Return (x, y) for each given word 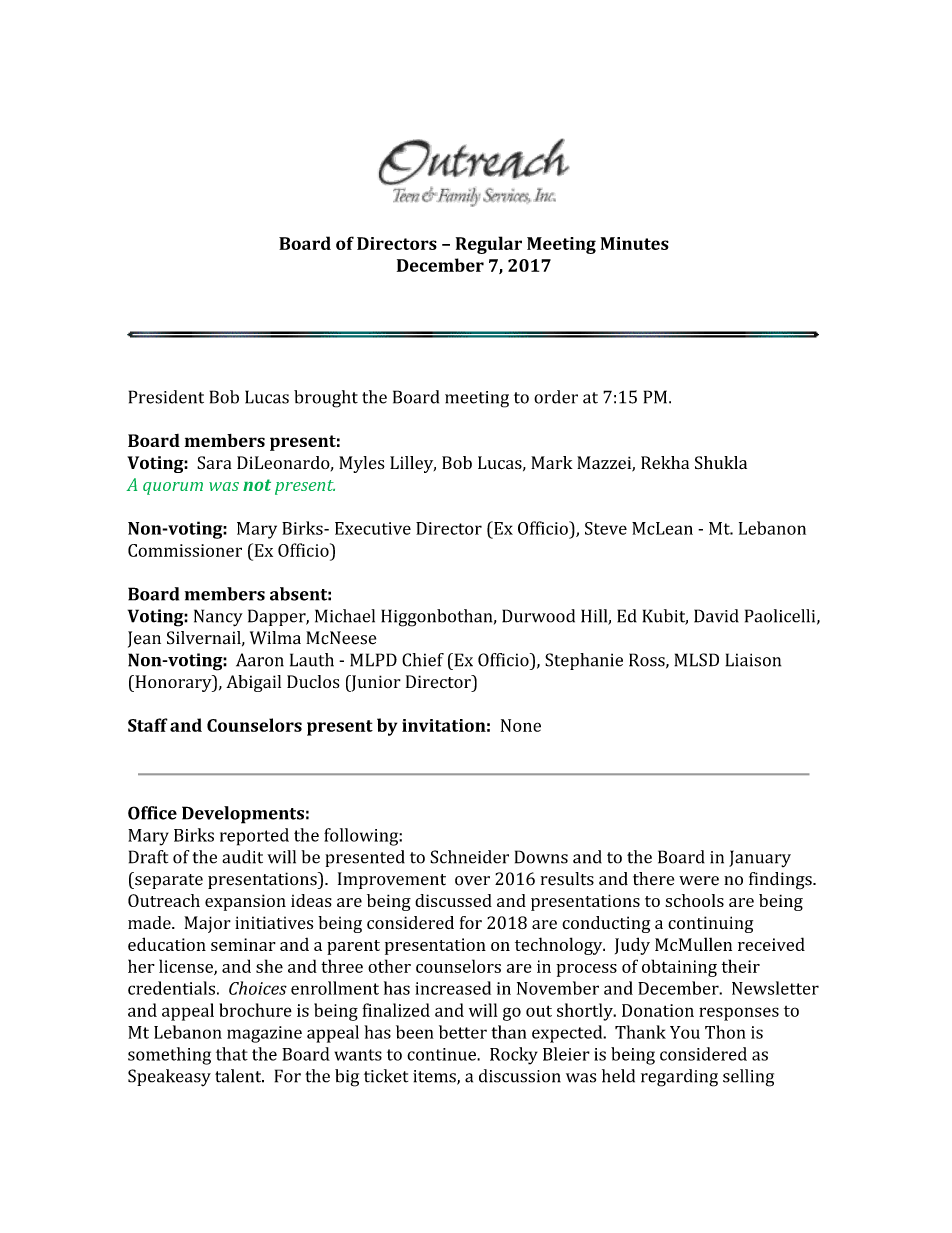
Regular (489, 245)
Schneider (469, 857)
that (232, 1054)
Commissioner (185, 550)
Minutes (635, 243)
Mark (552, 462)
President (166, 397)
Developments (243, 815)
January (760, 858)
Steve (606, 528)
